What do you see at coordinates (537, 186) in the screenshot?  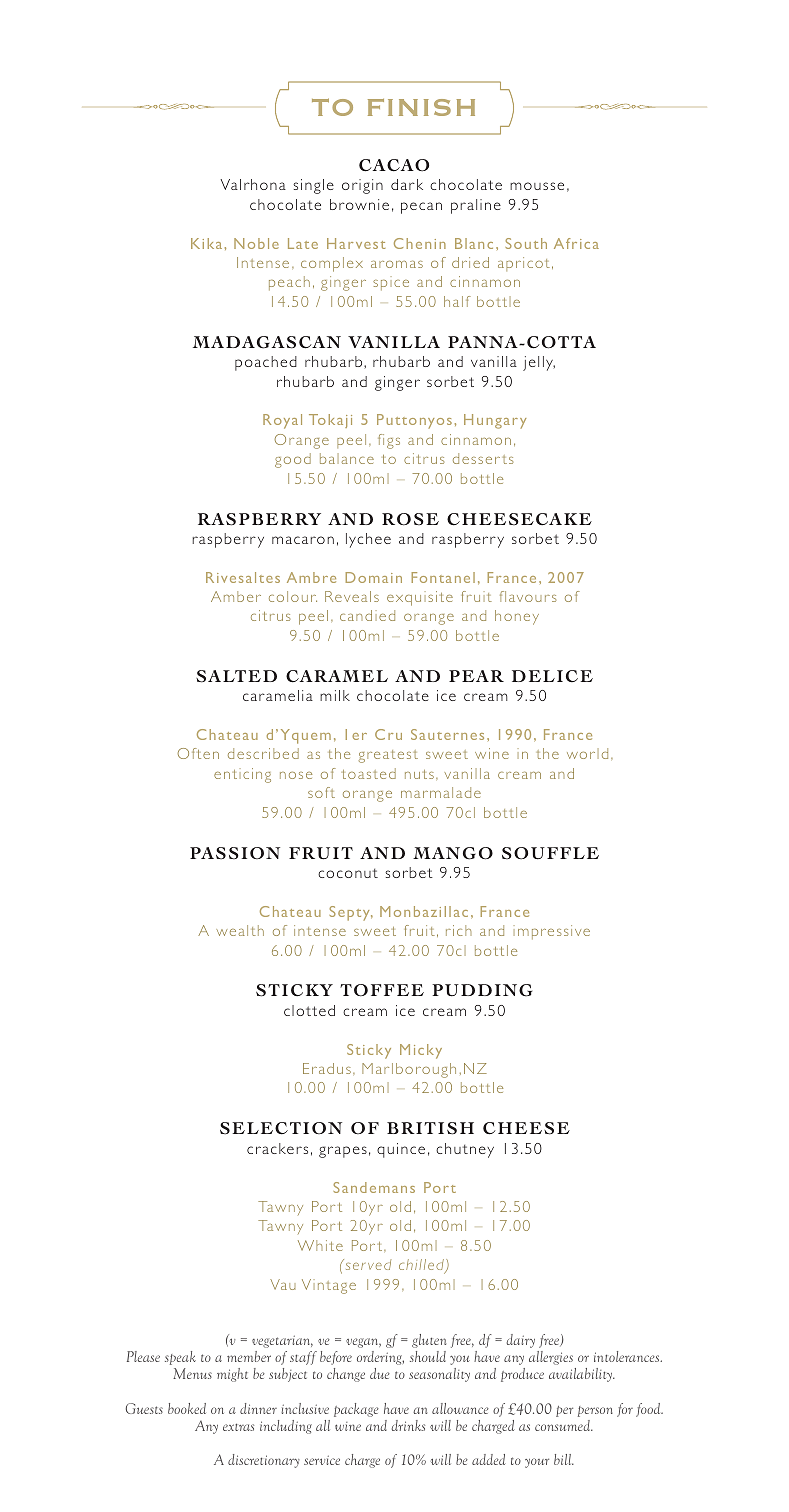 I see `mousse` at bounding box center [537, 186].
